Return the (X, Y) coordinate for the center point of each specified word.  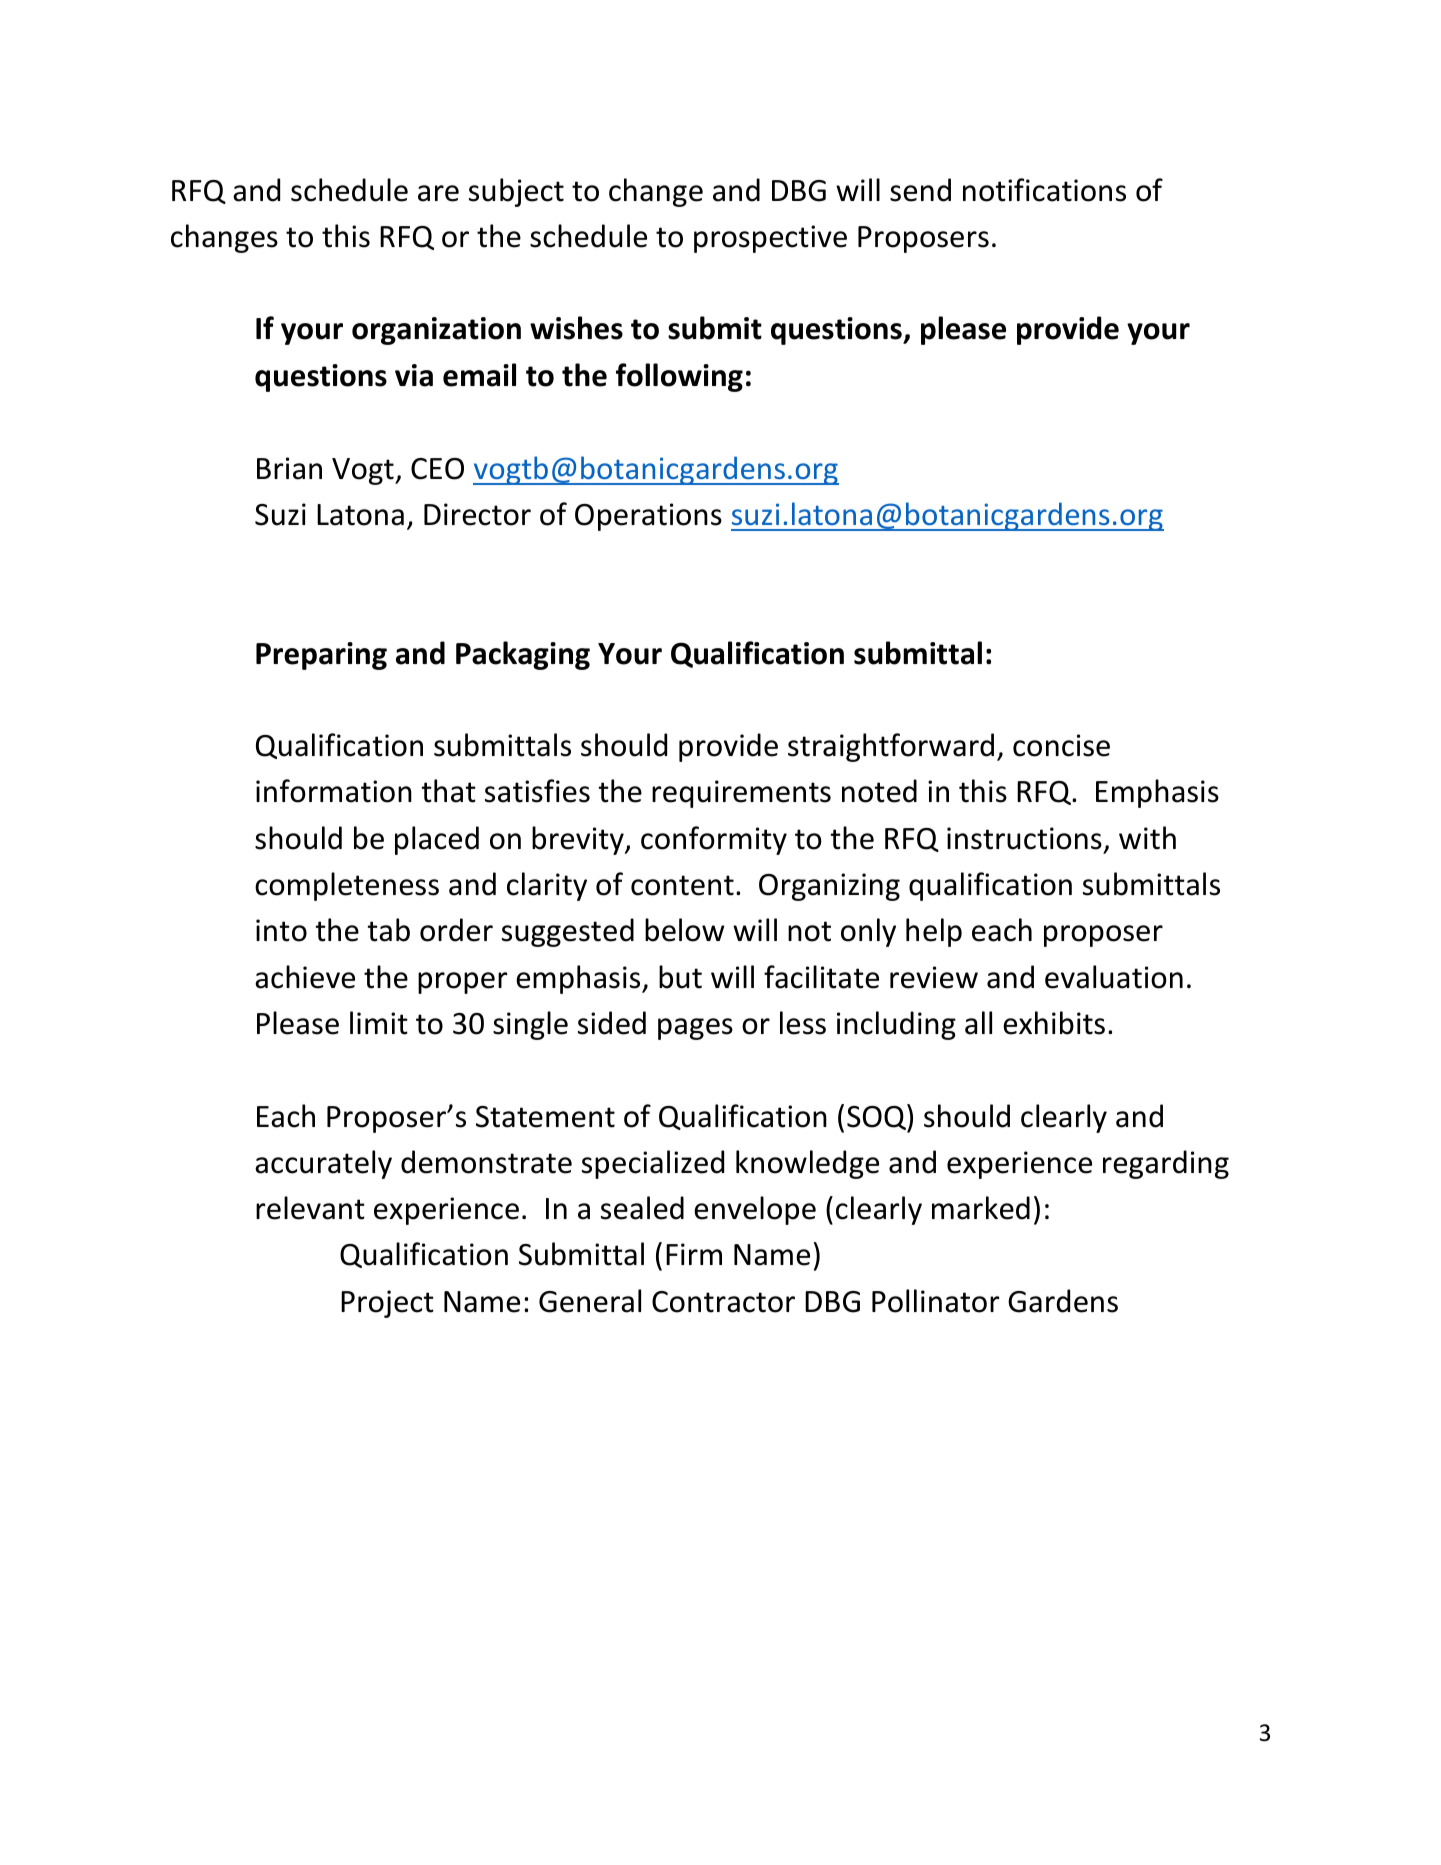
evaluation (1114, 977)
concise (1061, 745)
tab (388, 930)
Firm (694, 1254)
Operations (648, 517)
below (685, 930)
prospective (770, 239)
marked (981, 1208)
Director (477, 514)
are (438, 193)
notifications (1044, 190)
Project (387, 1304)
